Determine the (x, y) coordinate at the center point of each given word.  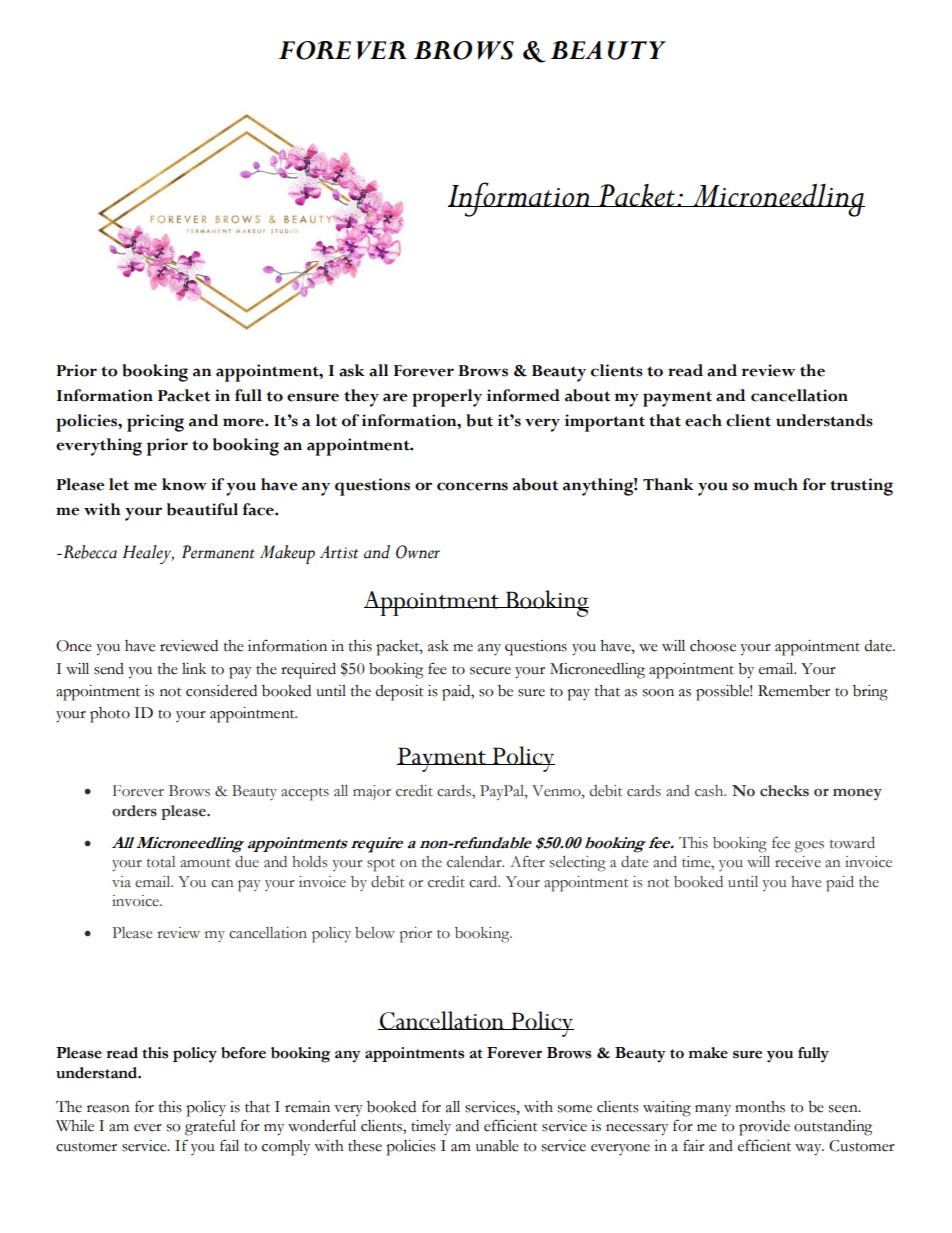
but (479, 420)
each (703, 420)
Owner (418, 552)
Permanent (218, 552)
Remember (794, 691)
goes (809, 847)
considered (221, 691)
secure (490, 671)
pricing (155, 423)
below (375, 933)
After (527, 862)
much (776, 484)
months (760, 1107)
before (243, 1053)
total (161, 862)
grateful (210, 1127)
